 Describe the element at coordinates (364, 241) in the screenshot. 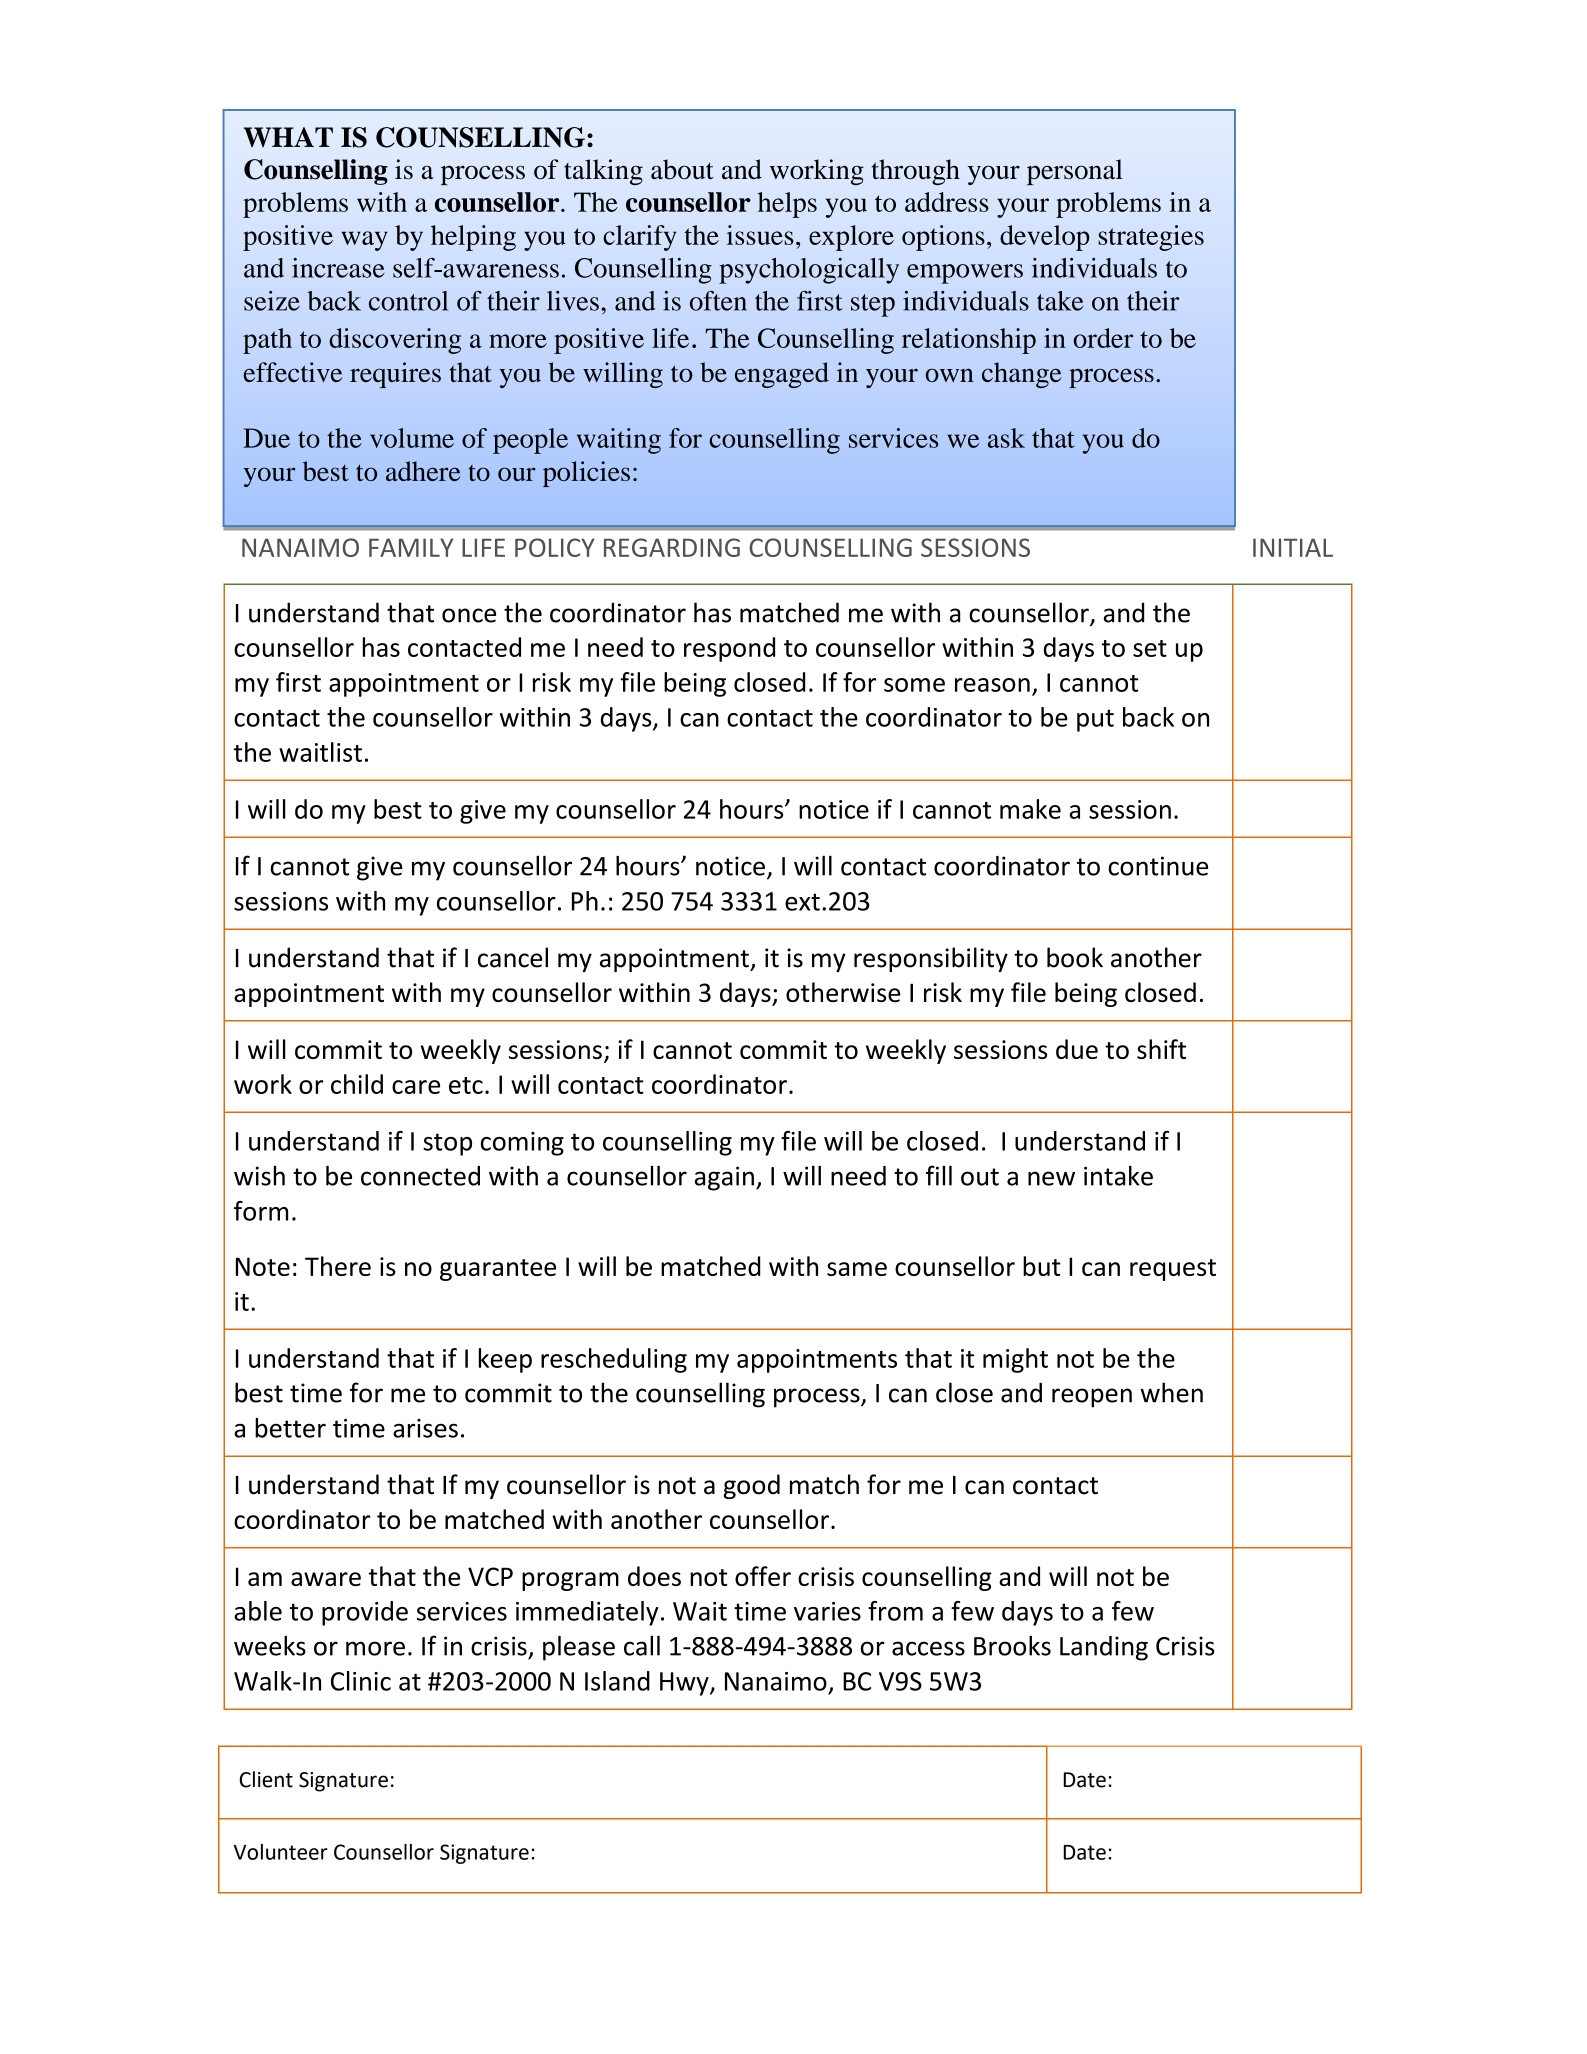

I see `way` at that location.
